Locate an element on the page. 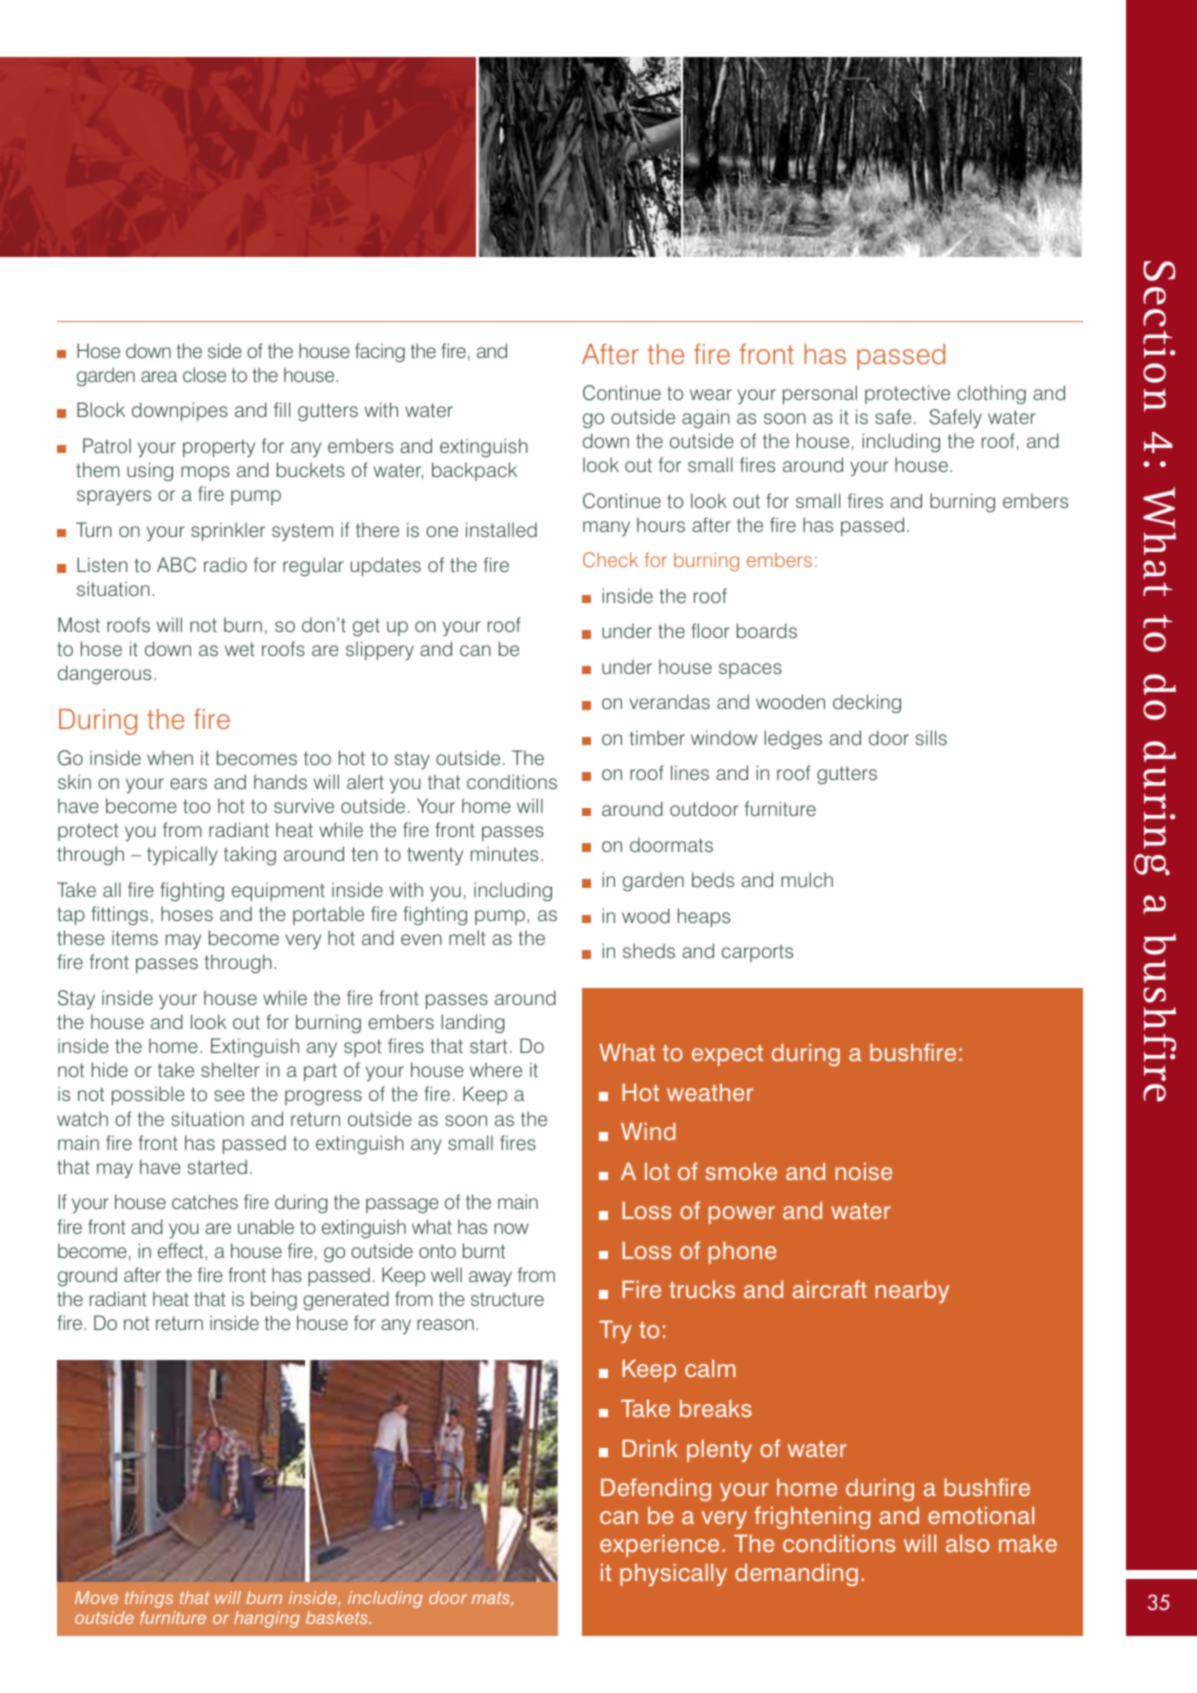 The image size is (1197, 1693). ears is located at coordinates (188, 783).
